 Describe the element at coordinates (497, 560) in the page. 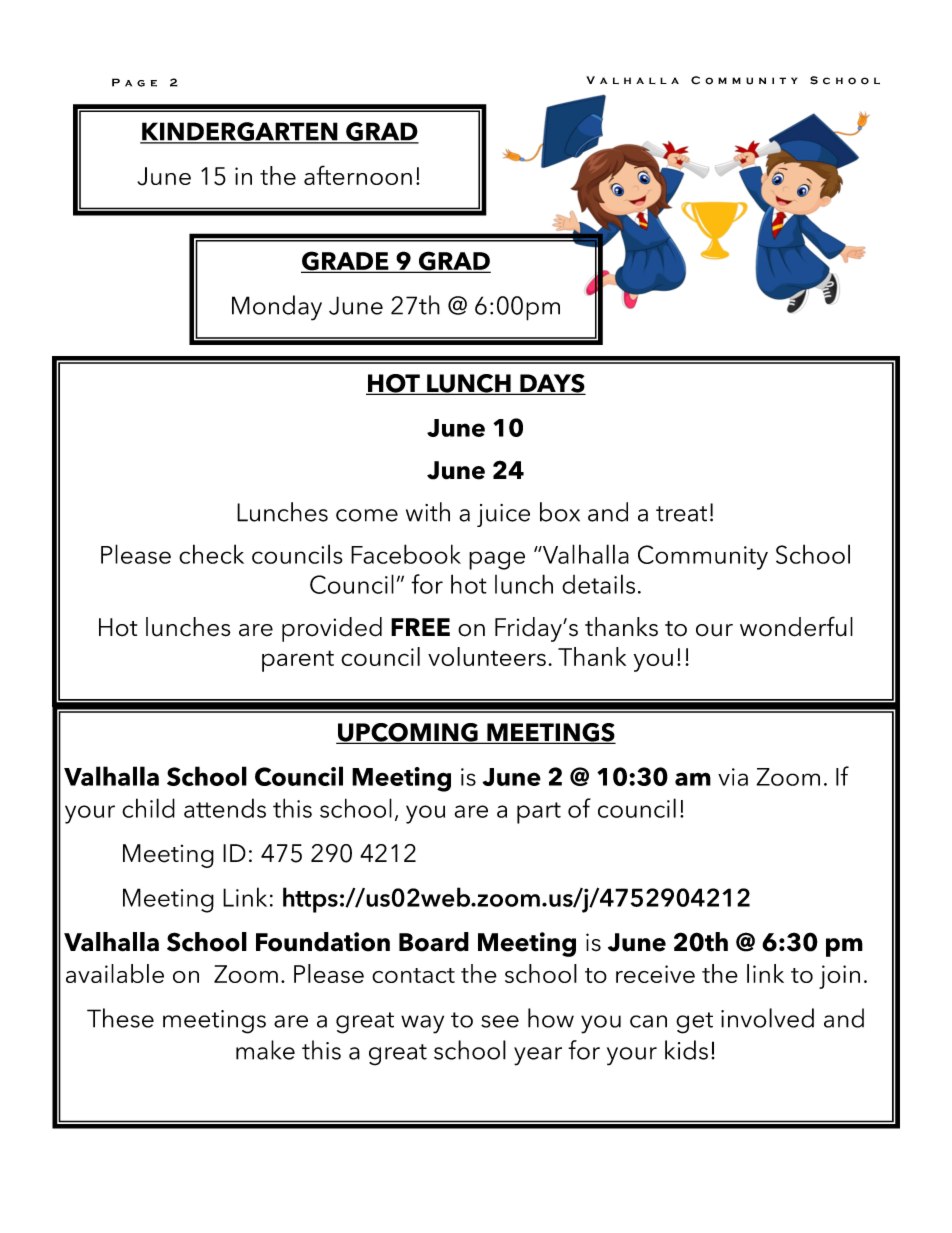

I see `page` at that location.
